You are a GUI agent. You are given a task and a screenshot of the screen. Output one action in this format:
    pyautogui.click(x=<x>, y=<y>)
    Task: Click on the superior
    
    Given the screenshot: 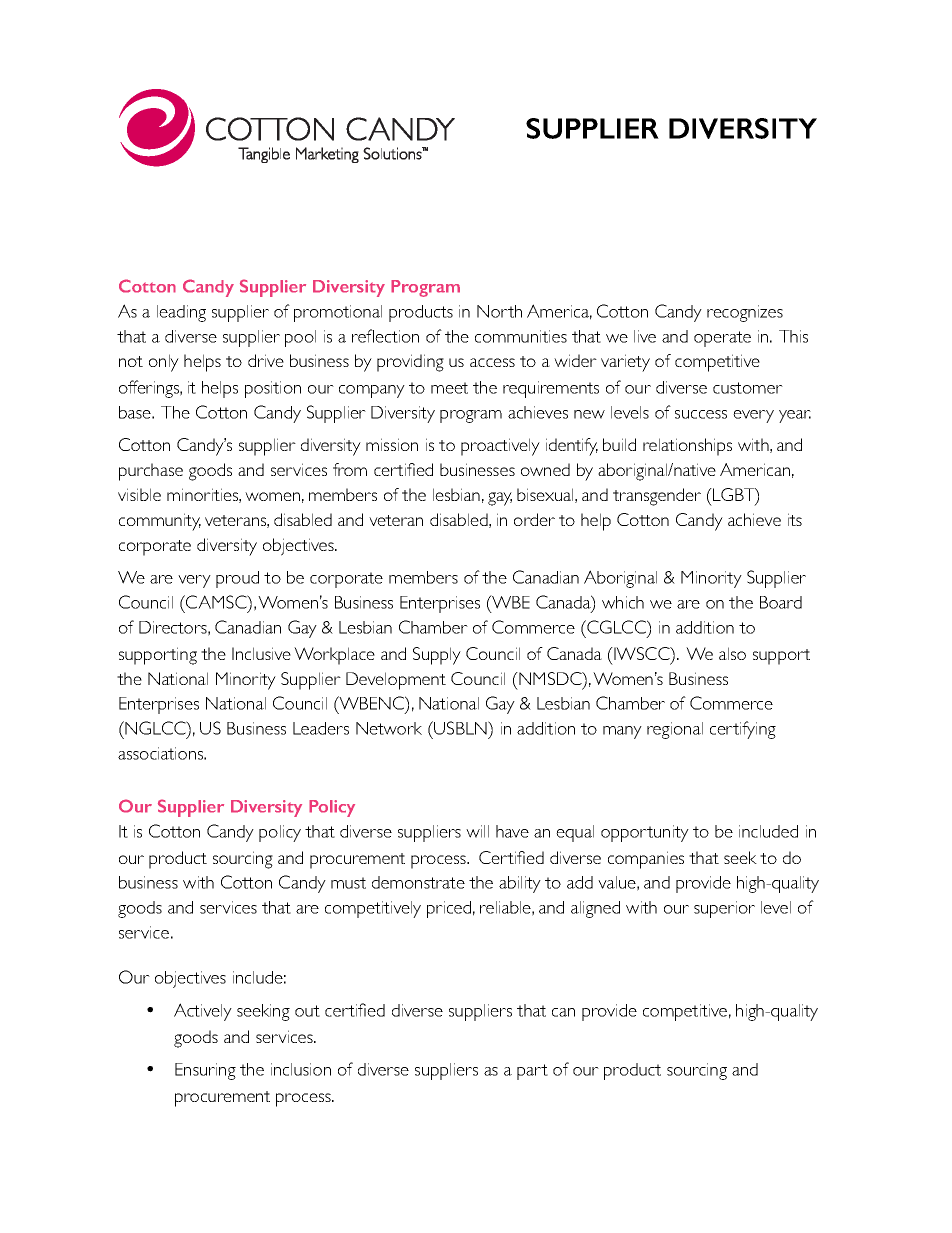 What is the action you would take?
    pyautogui.click(x=724, y=909)
